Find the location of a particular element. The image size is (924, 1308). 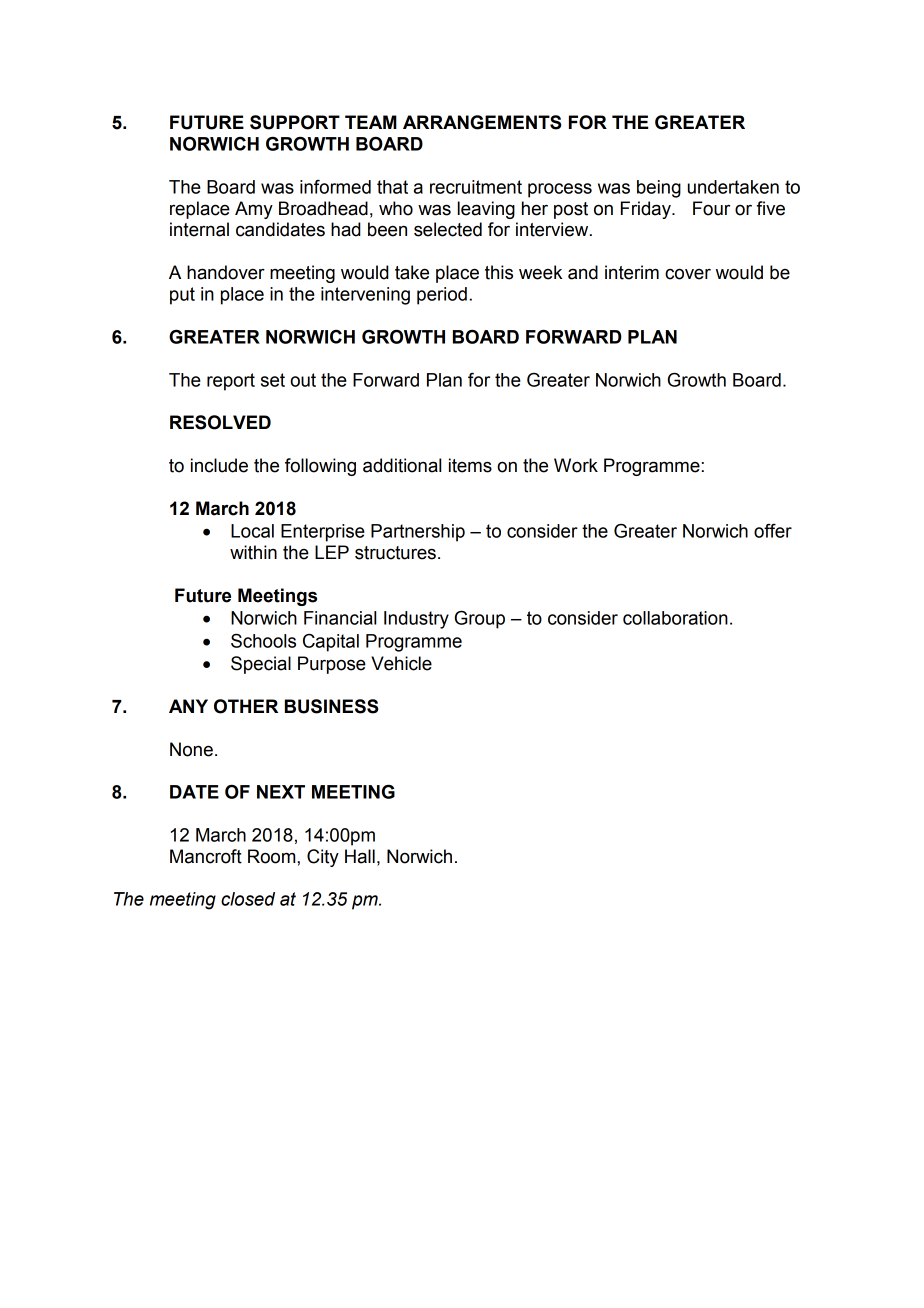

Vehicle is located at coordinates (401, 663).
